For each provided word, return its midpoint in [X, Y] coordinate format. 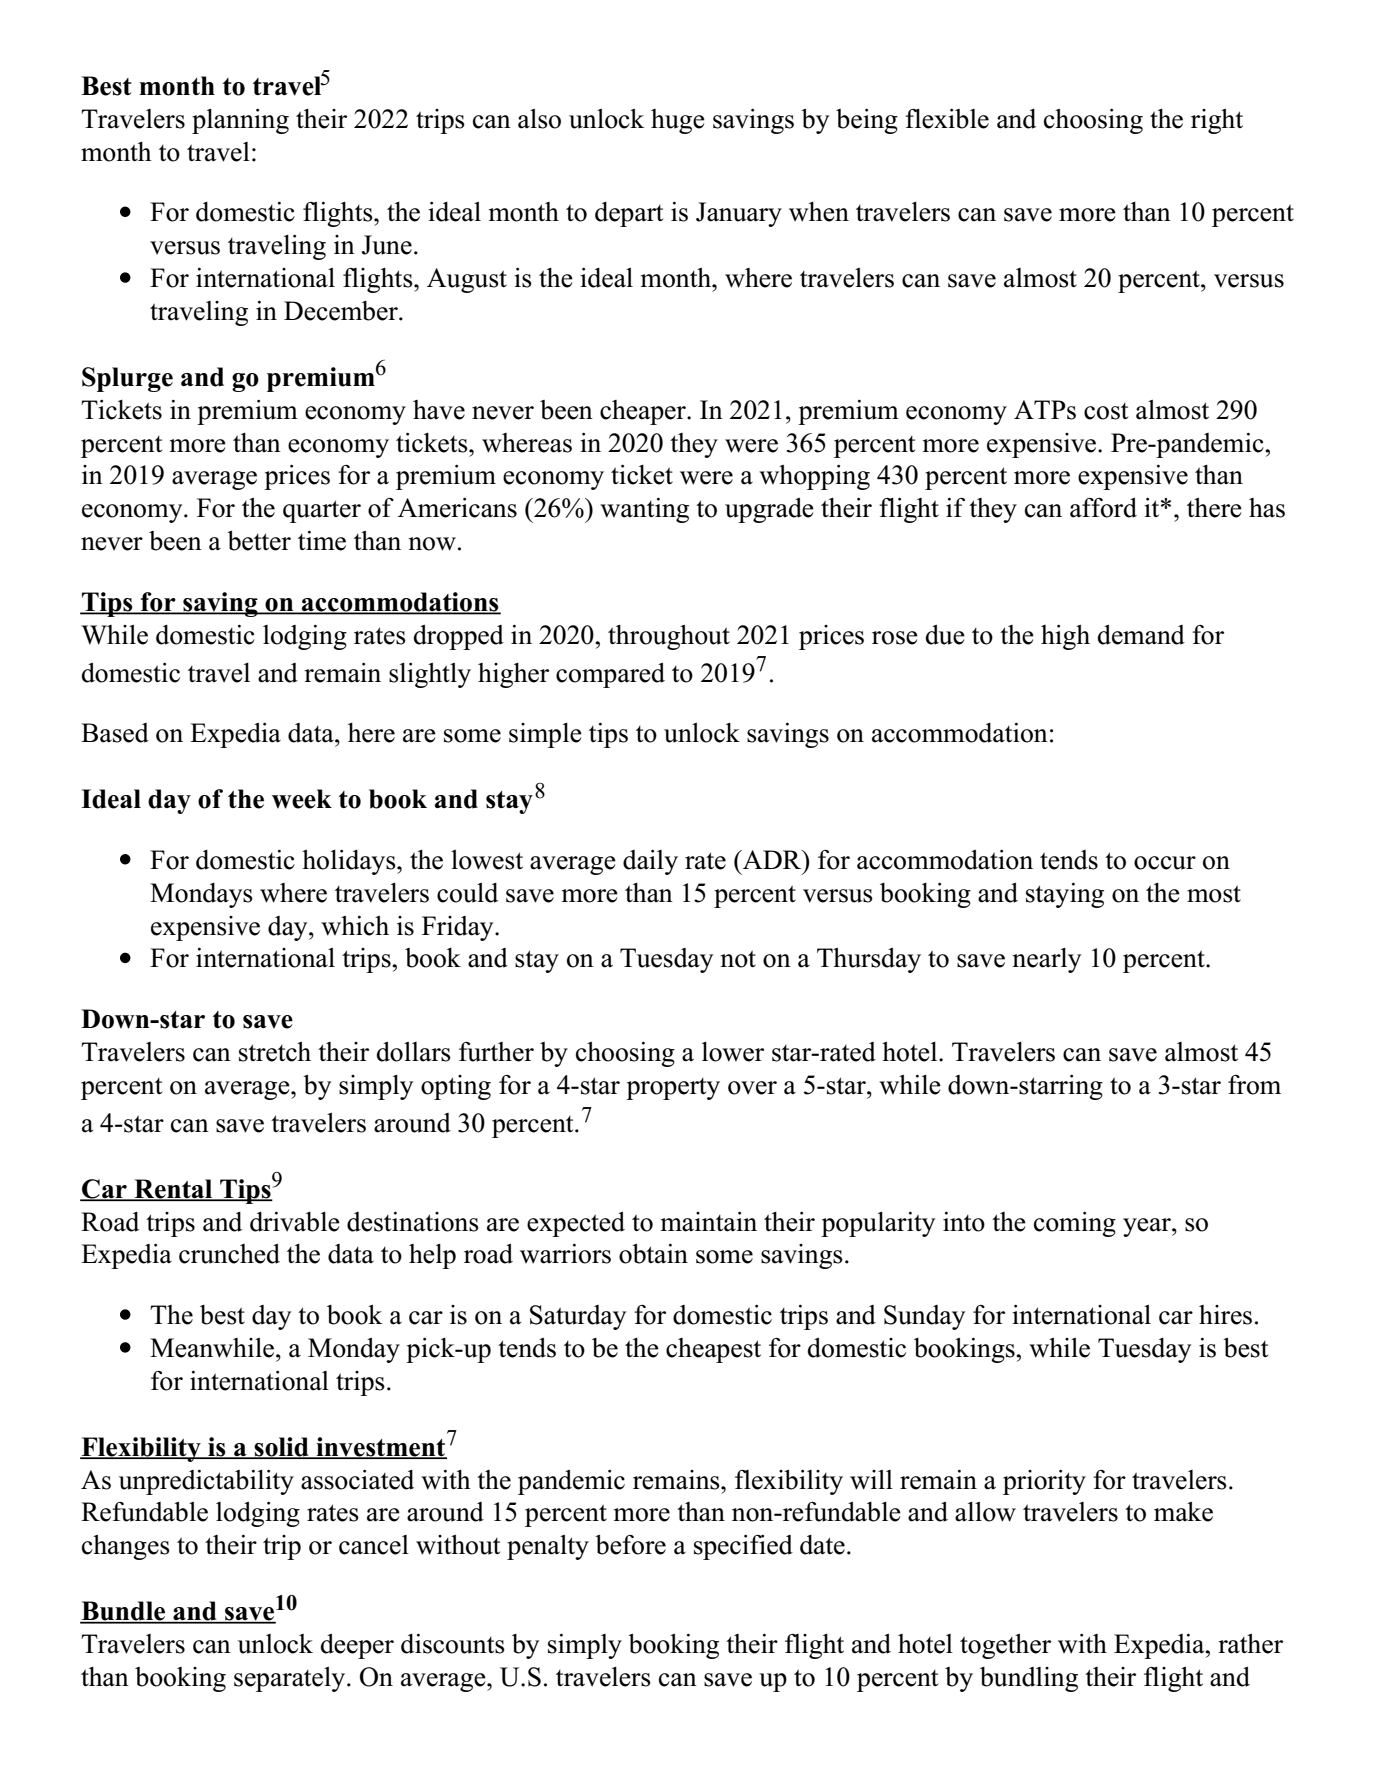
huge [678, 121]
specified [743, 1547]
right [1217, 121]
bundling [1029, 1679]
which [355, 926]
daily [650, 862]
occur [1165, 863]
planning [240, 121]
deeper [357, 1646]
